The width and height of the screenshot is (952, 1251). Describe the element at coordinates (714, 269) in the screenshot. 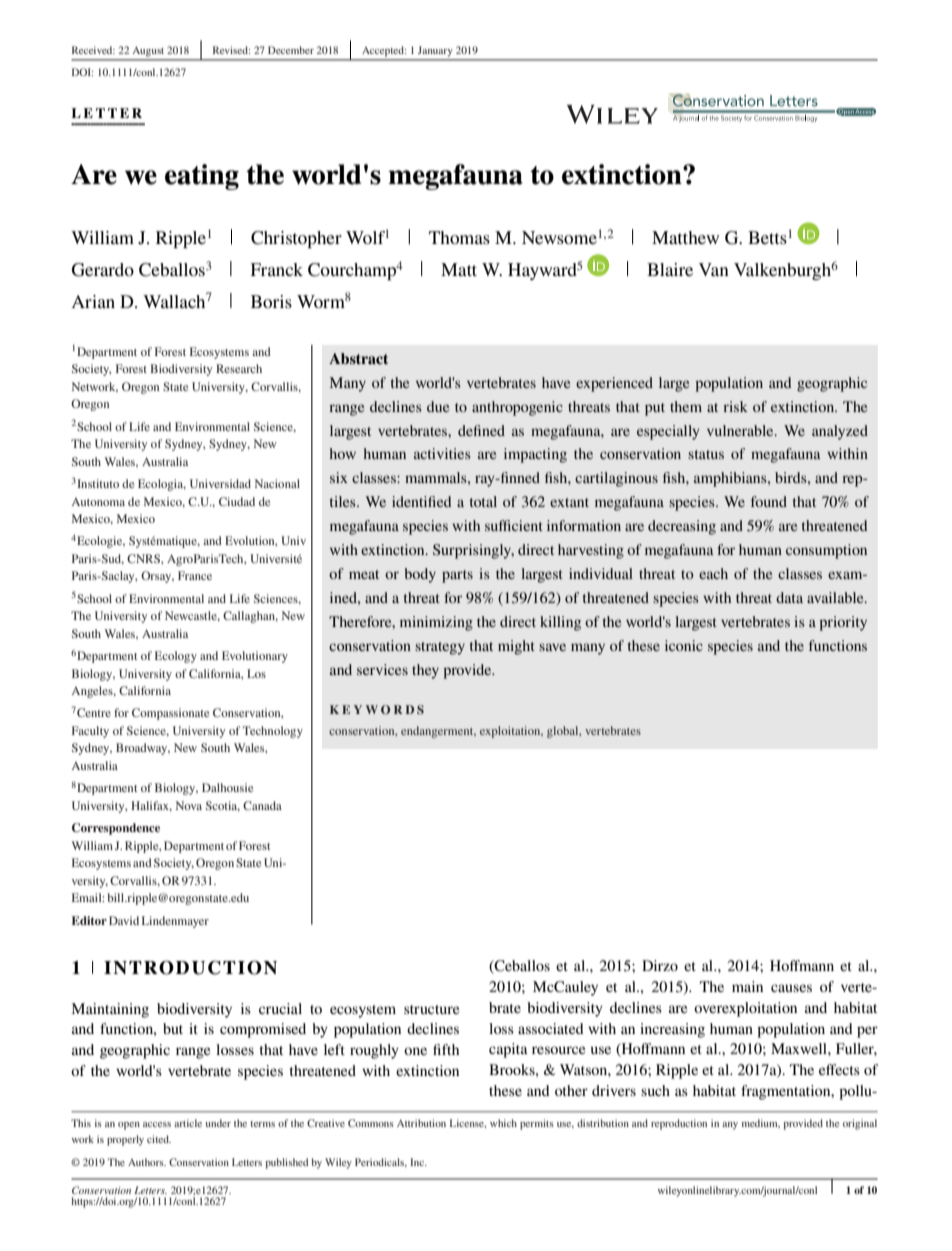

I see `Van` at that location.
